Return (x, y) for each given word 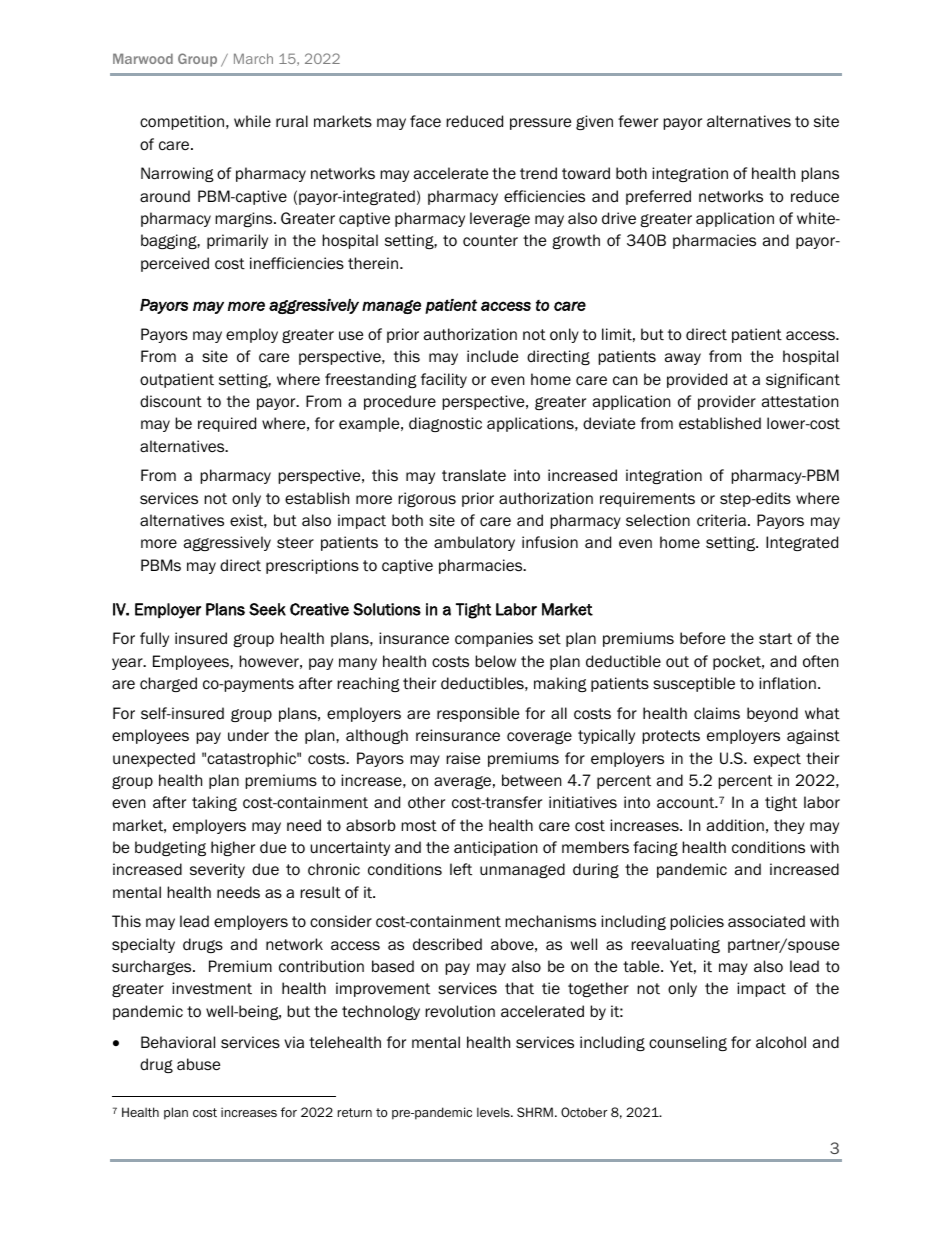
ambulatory (474, 543)
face (425, 121)
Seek (267, 609)
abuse (198, 1064)
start (775, 638)
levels (494, 1112)
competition (182, 122)
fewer (638, 121)
